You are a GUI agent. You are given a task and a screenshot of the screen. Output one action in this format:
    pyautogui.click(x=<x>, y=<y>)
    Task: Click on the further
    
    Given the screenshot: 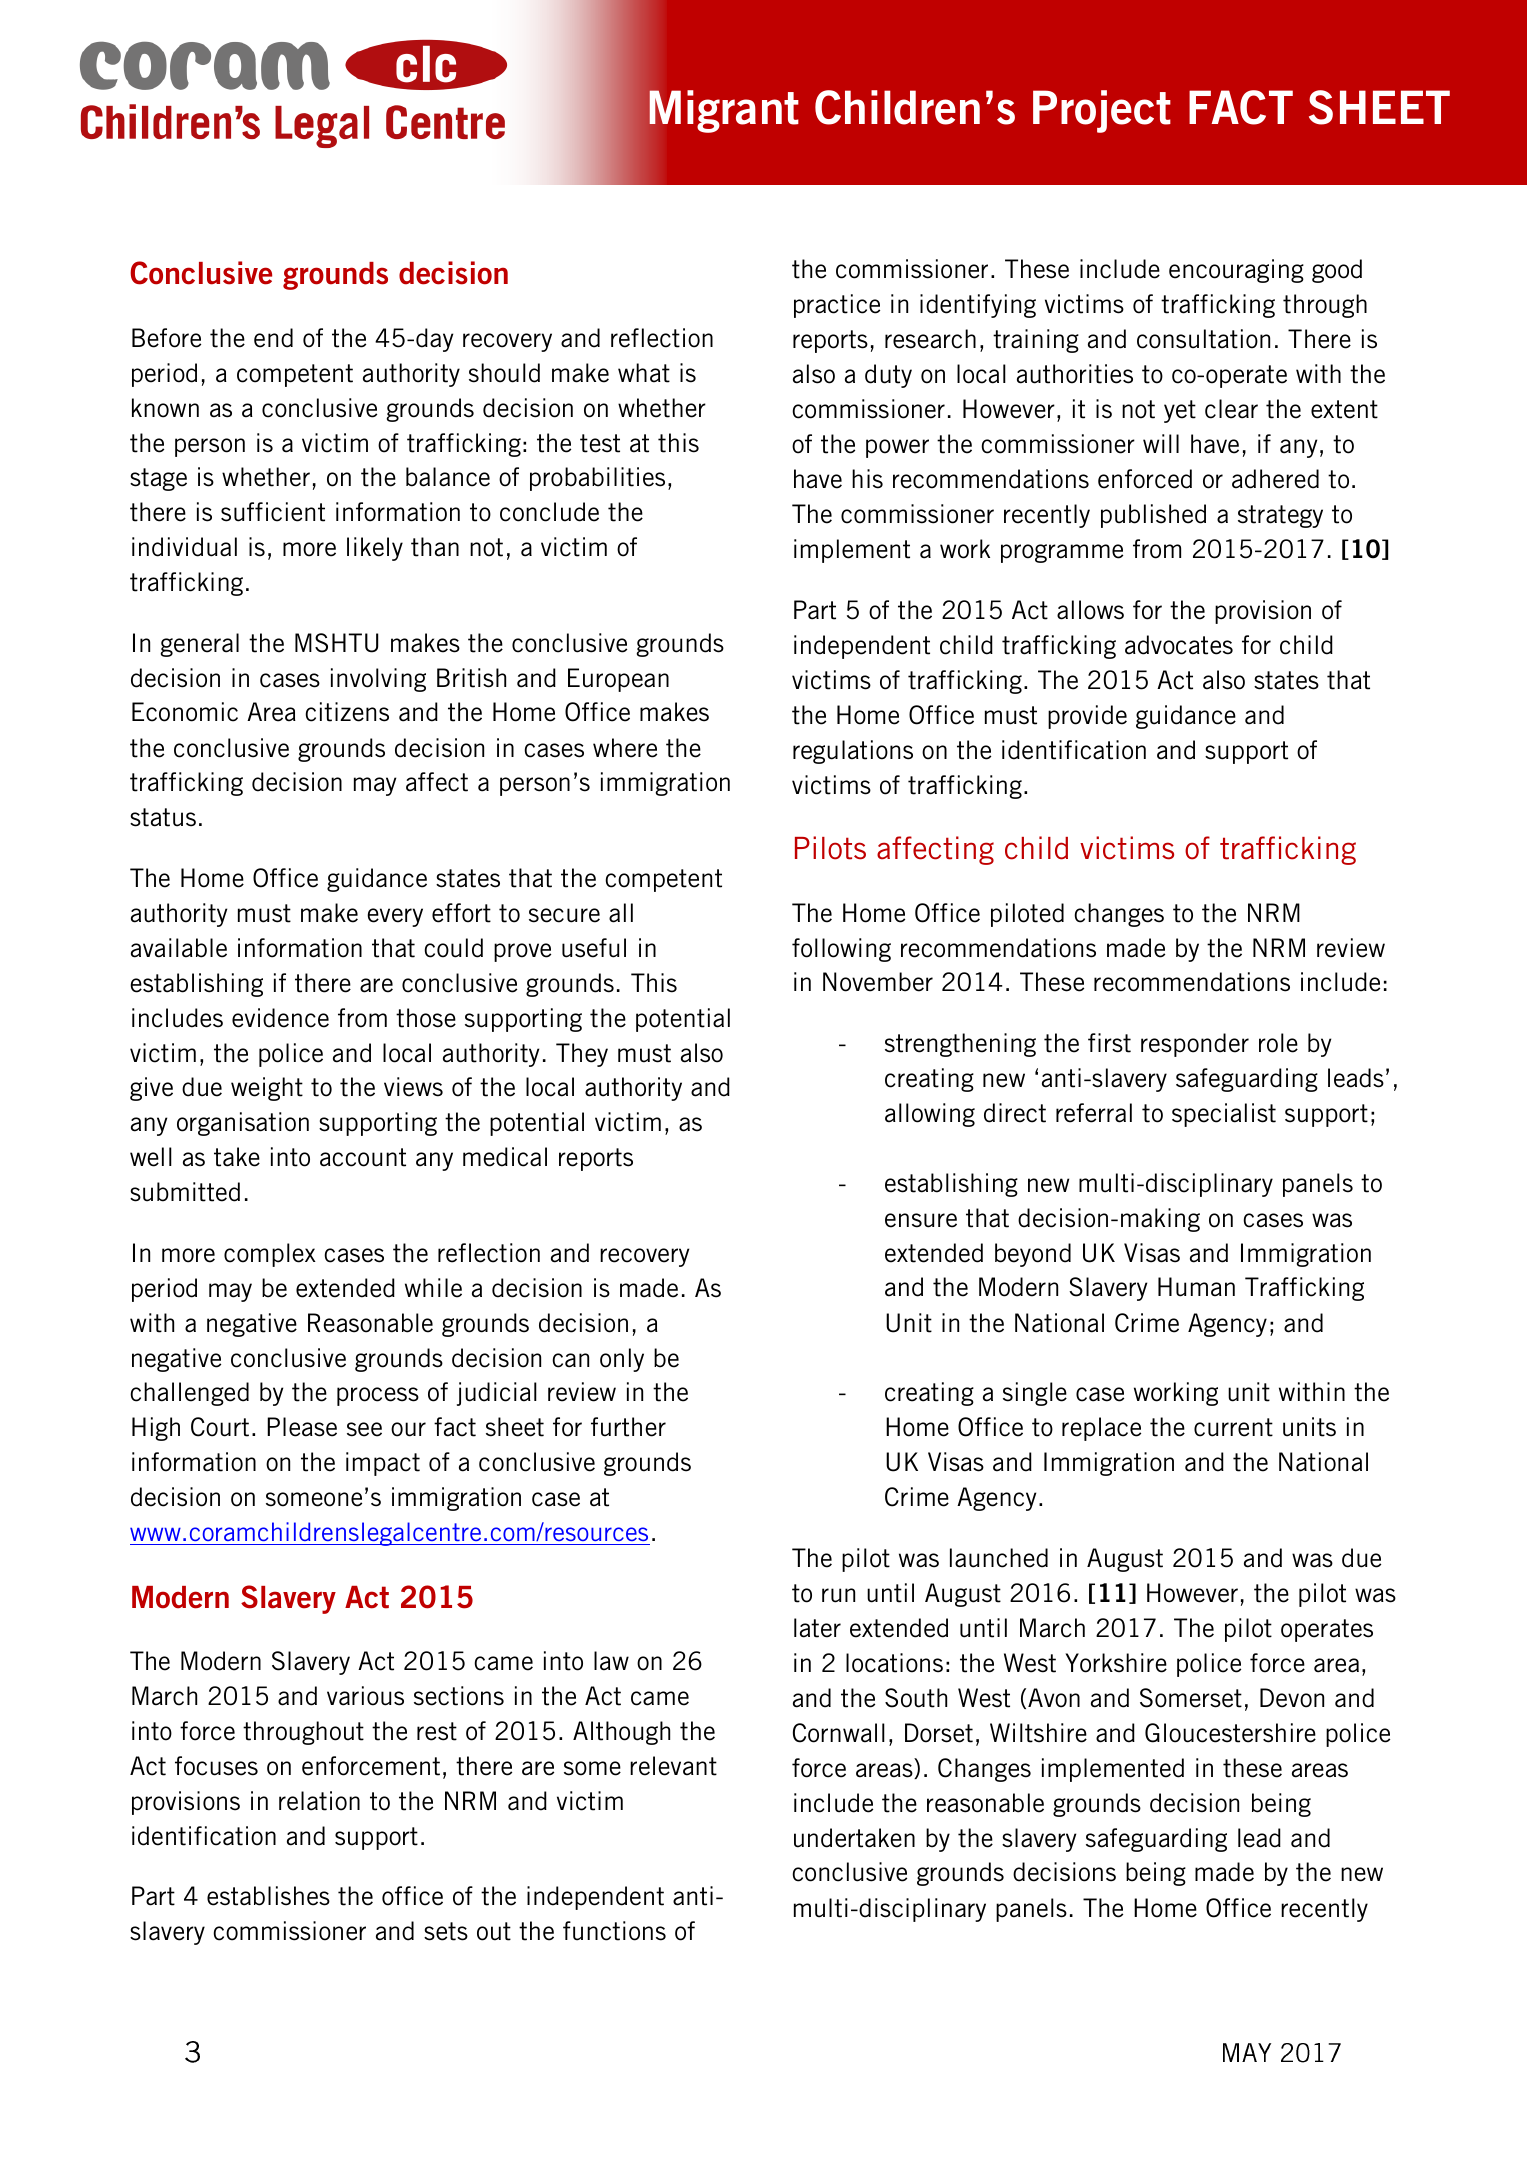 What is the action you would take?
    pyautogui.click(x=628, y=1427)
